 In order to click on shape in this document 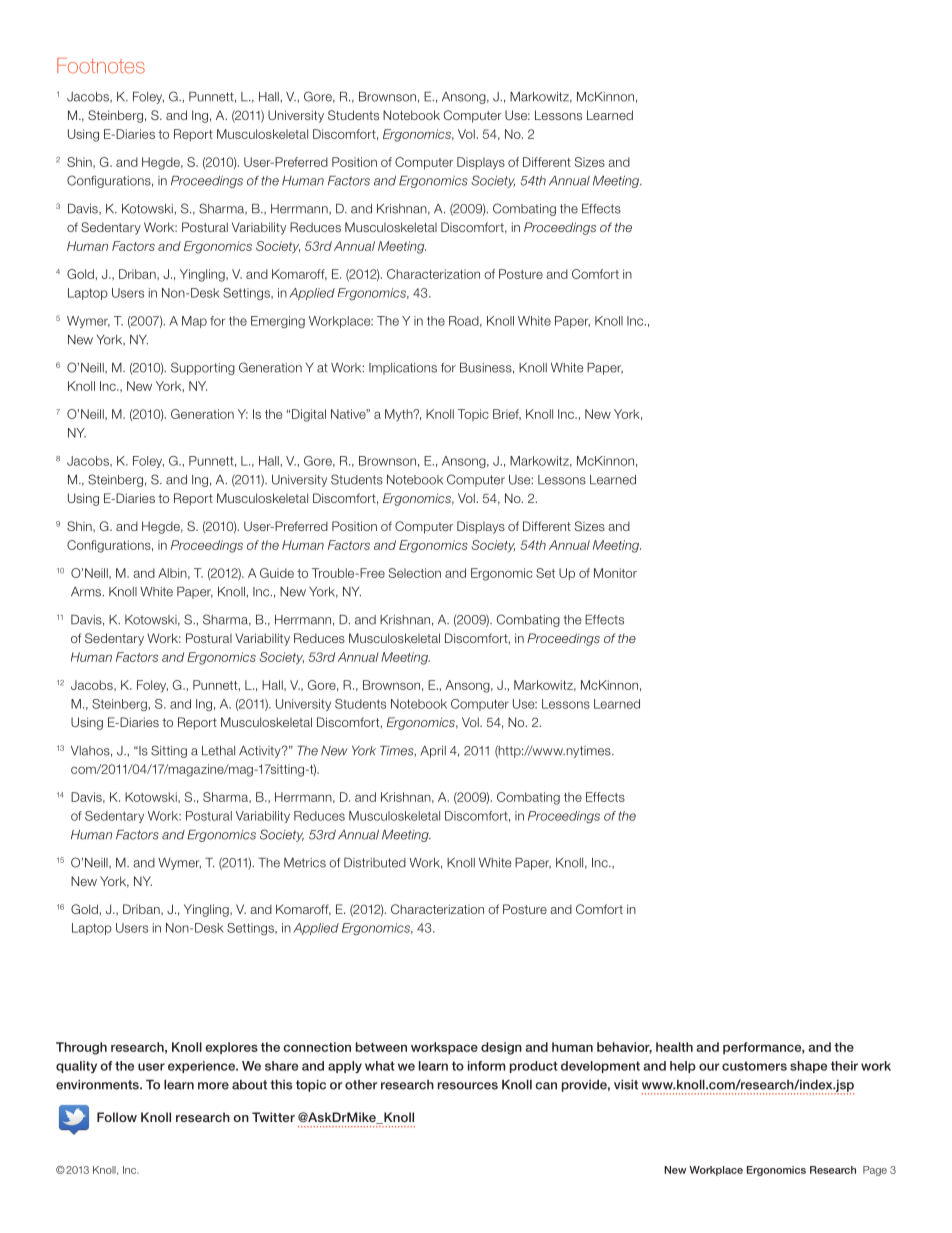, I will do `click(808, 1067)`.
